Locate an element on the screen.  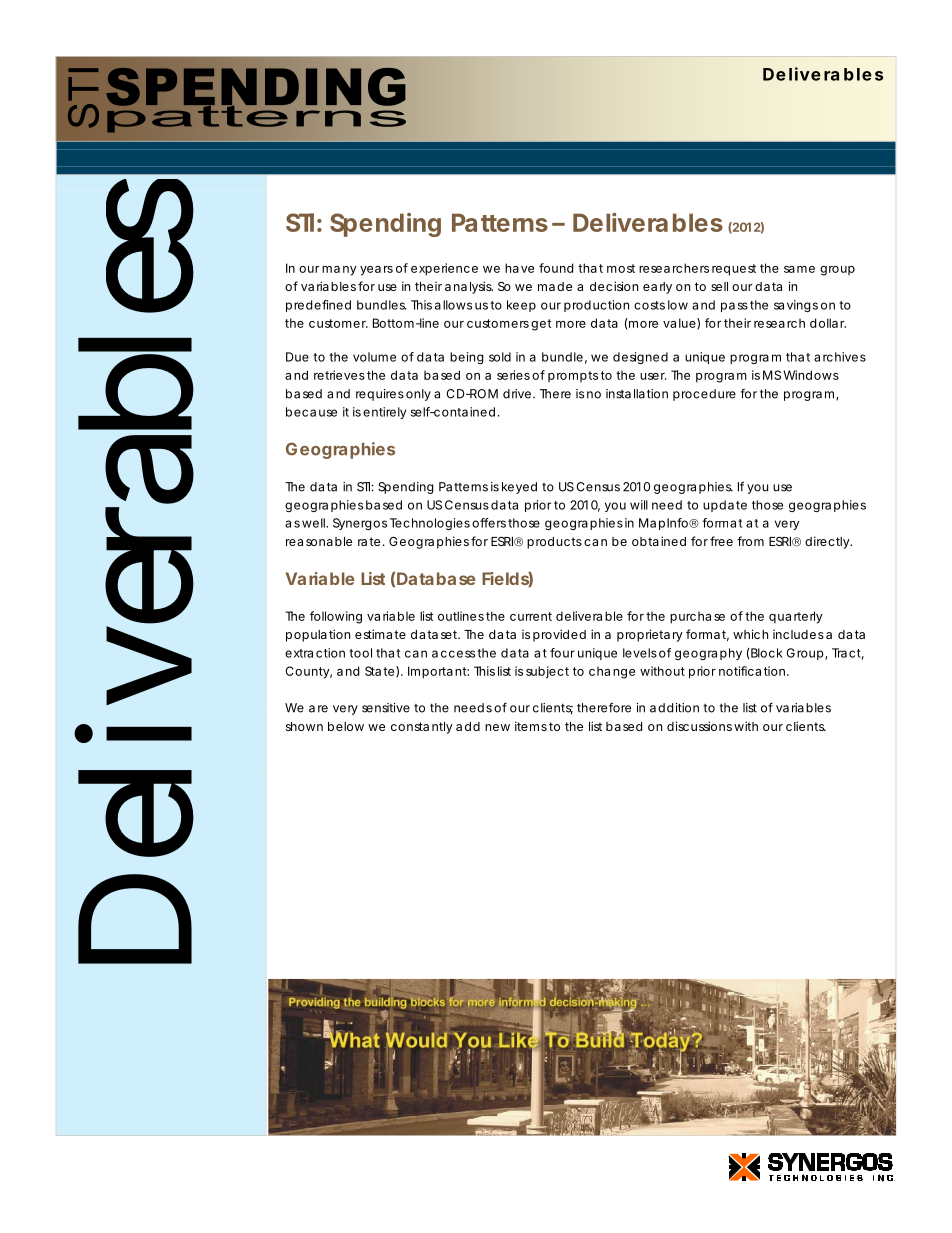
made is located at coordinates (555, 286).
